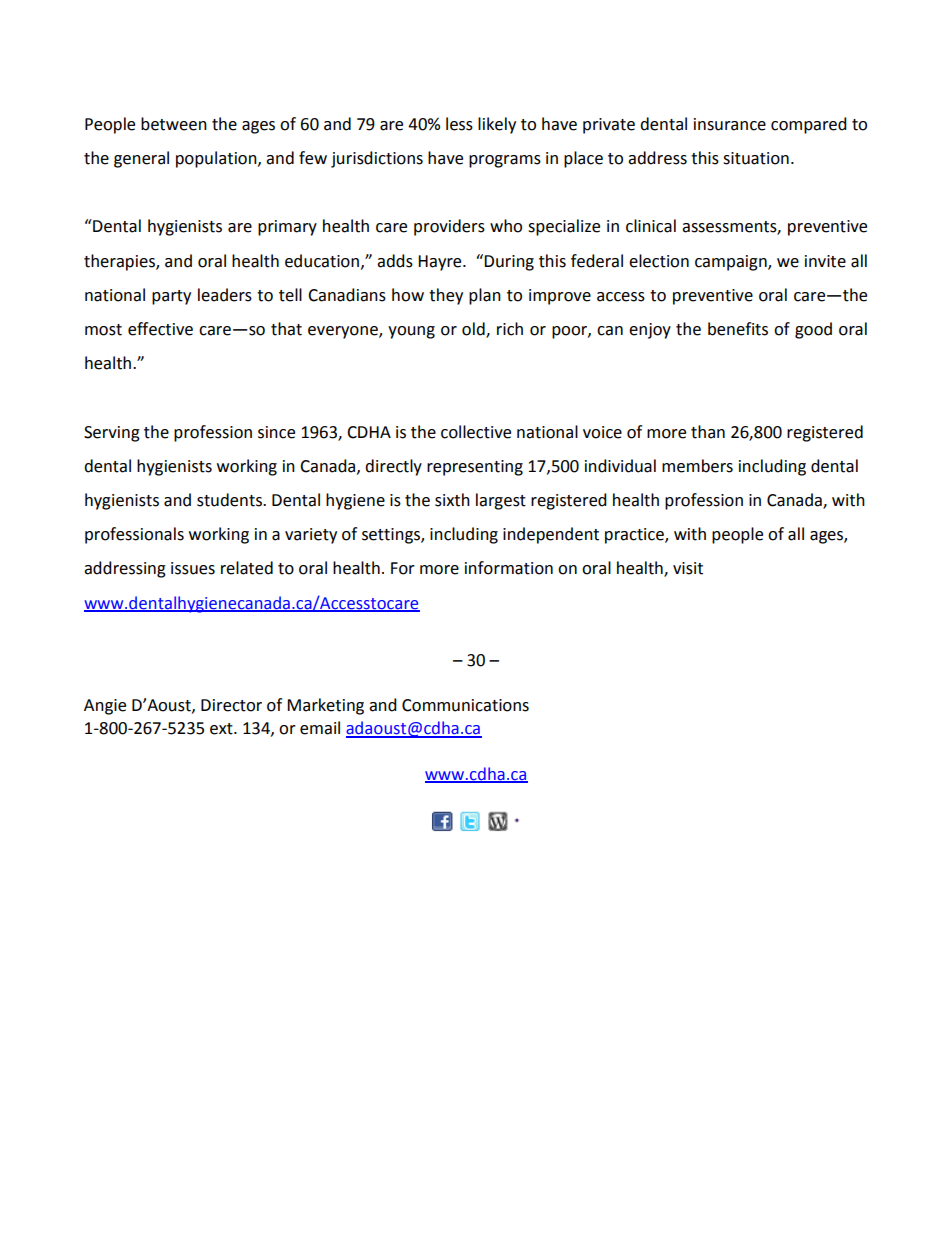 This screenshot has height=1233, width=952. What do you see at coordinates (459, 124) in the screenshot?
I see `less` at bounding box center [459, 124].
